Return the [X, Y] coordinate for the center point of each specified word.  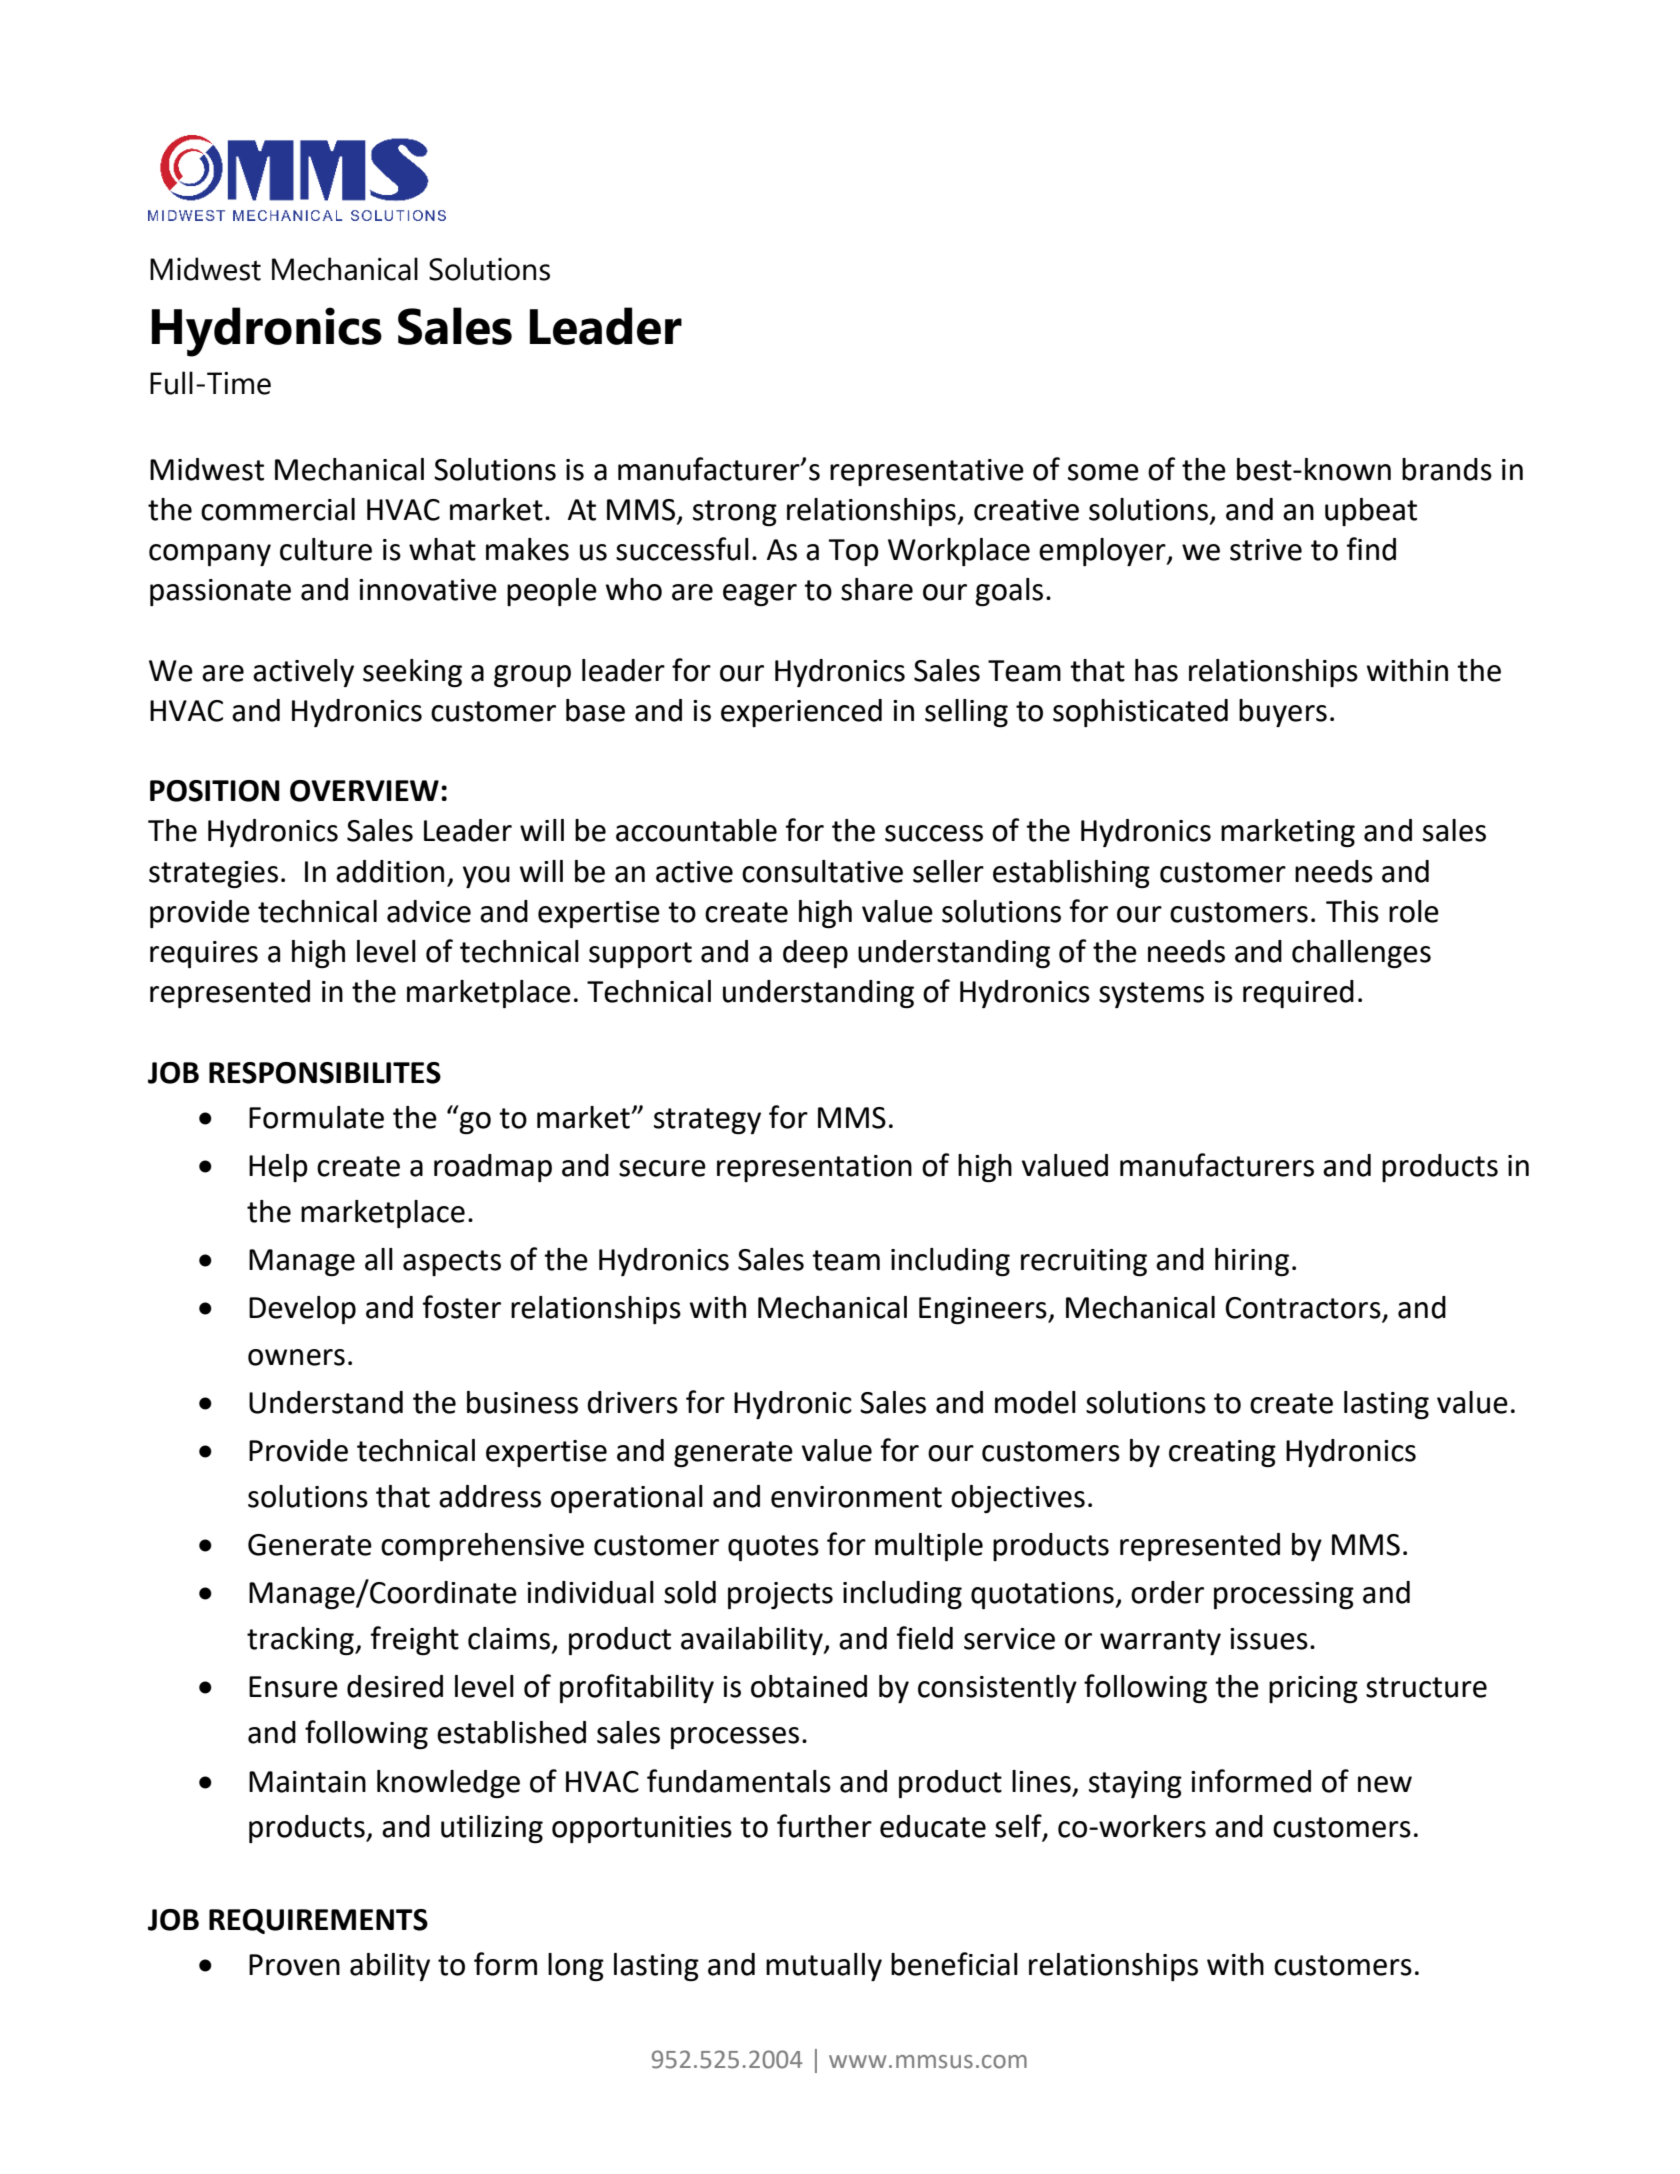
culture [326, 549]
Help [278, 1168]
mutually [824, 1967]
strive [1266, 550]
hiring [1252, 1262]
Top [853, 552]
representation [814, 1168]
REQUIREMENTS [318, 1921]
